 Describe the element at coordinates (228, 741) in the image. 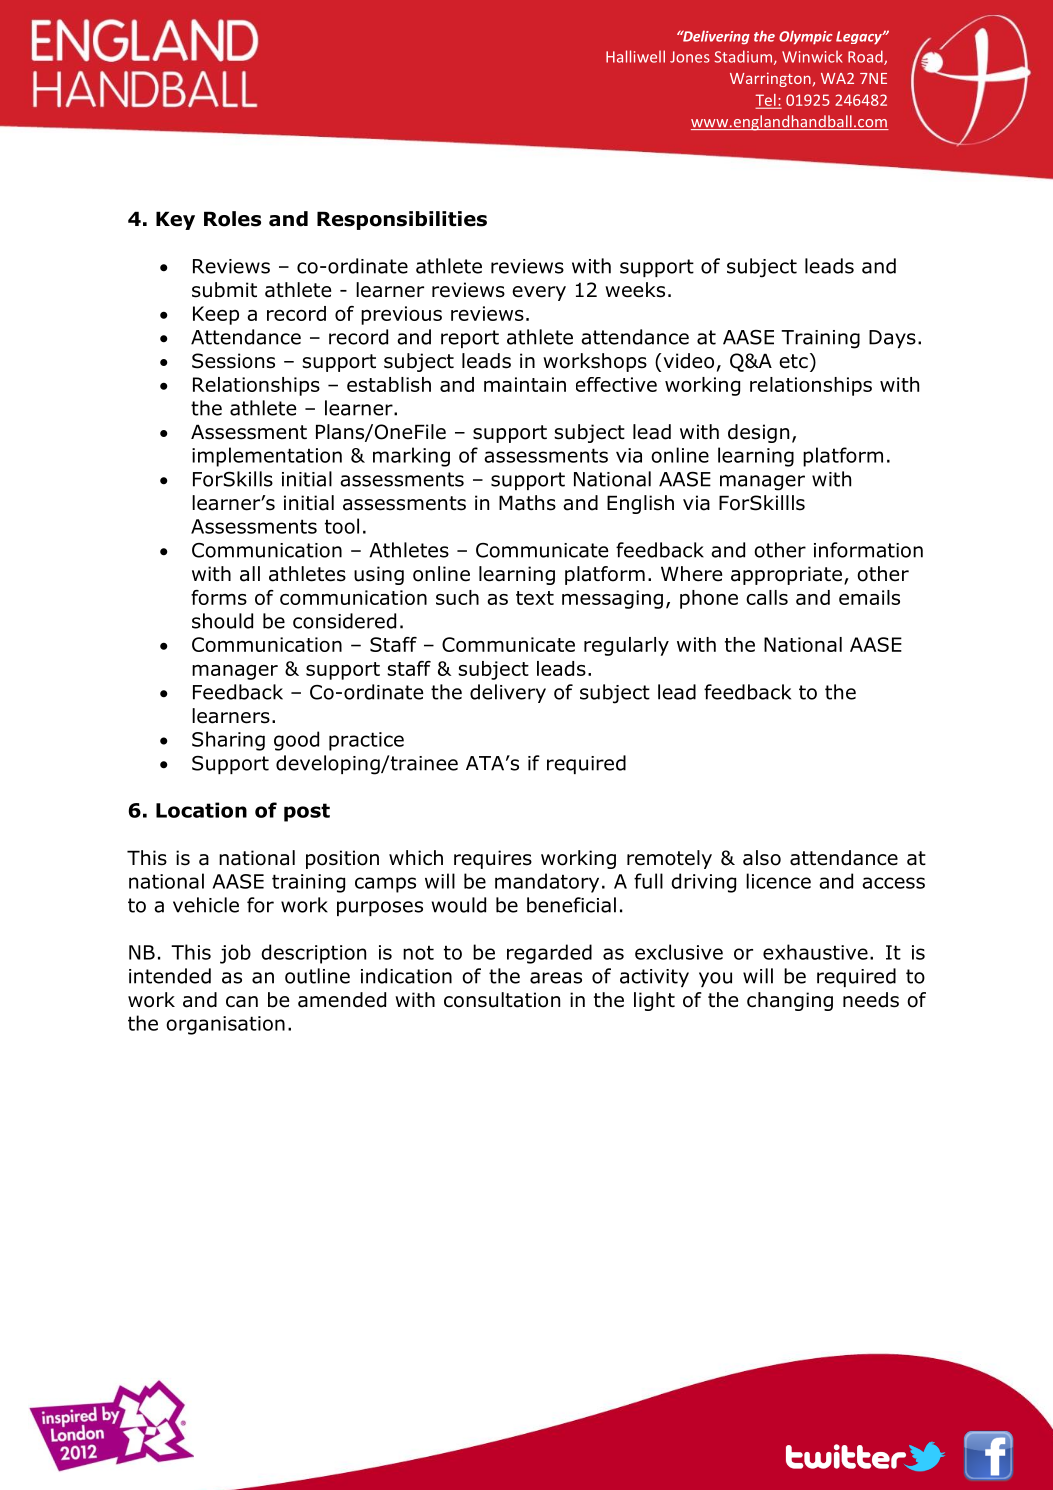

I see `Sharing` at that location.
